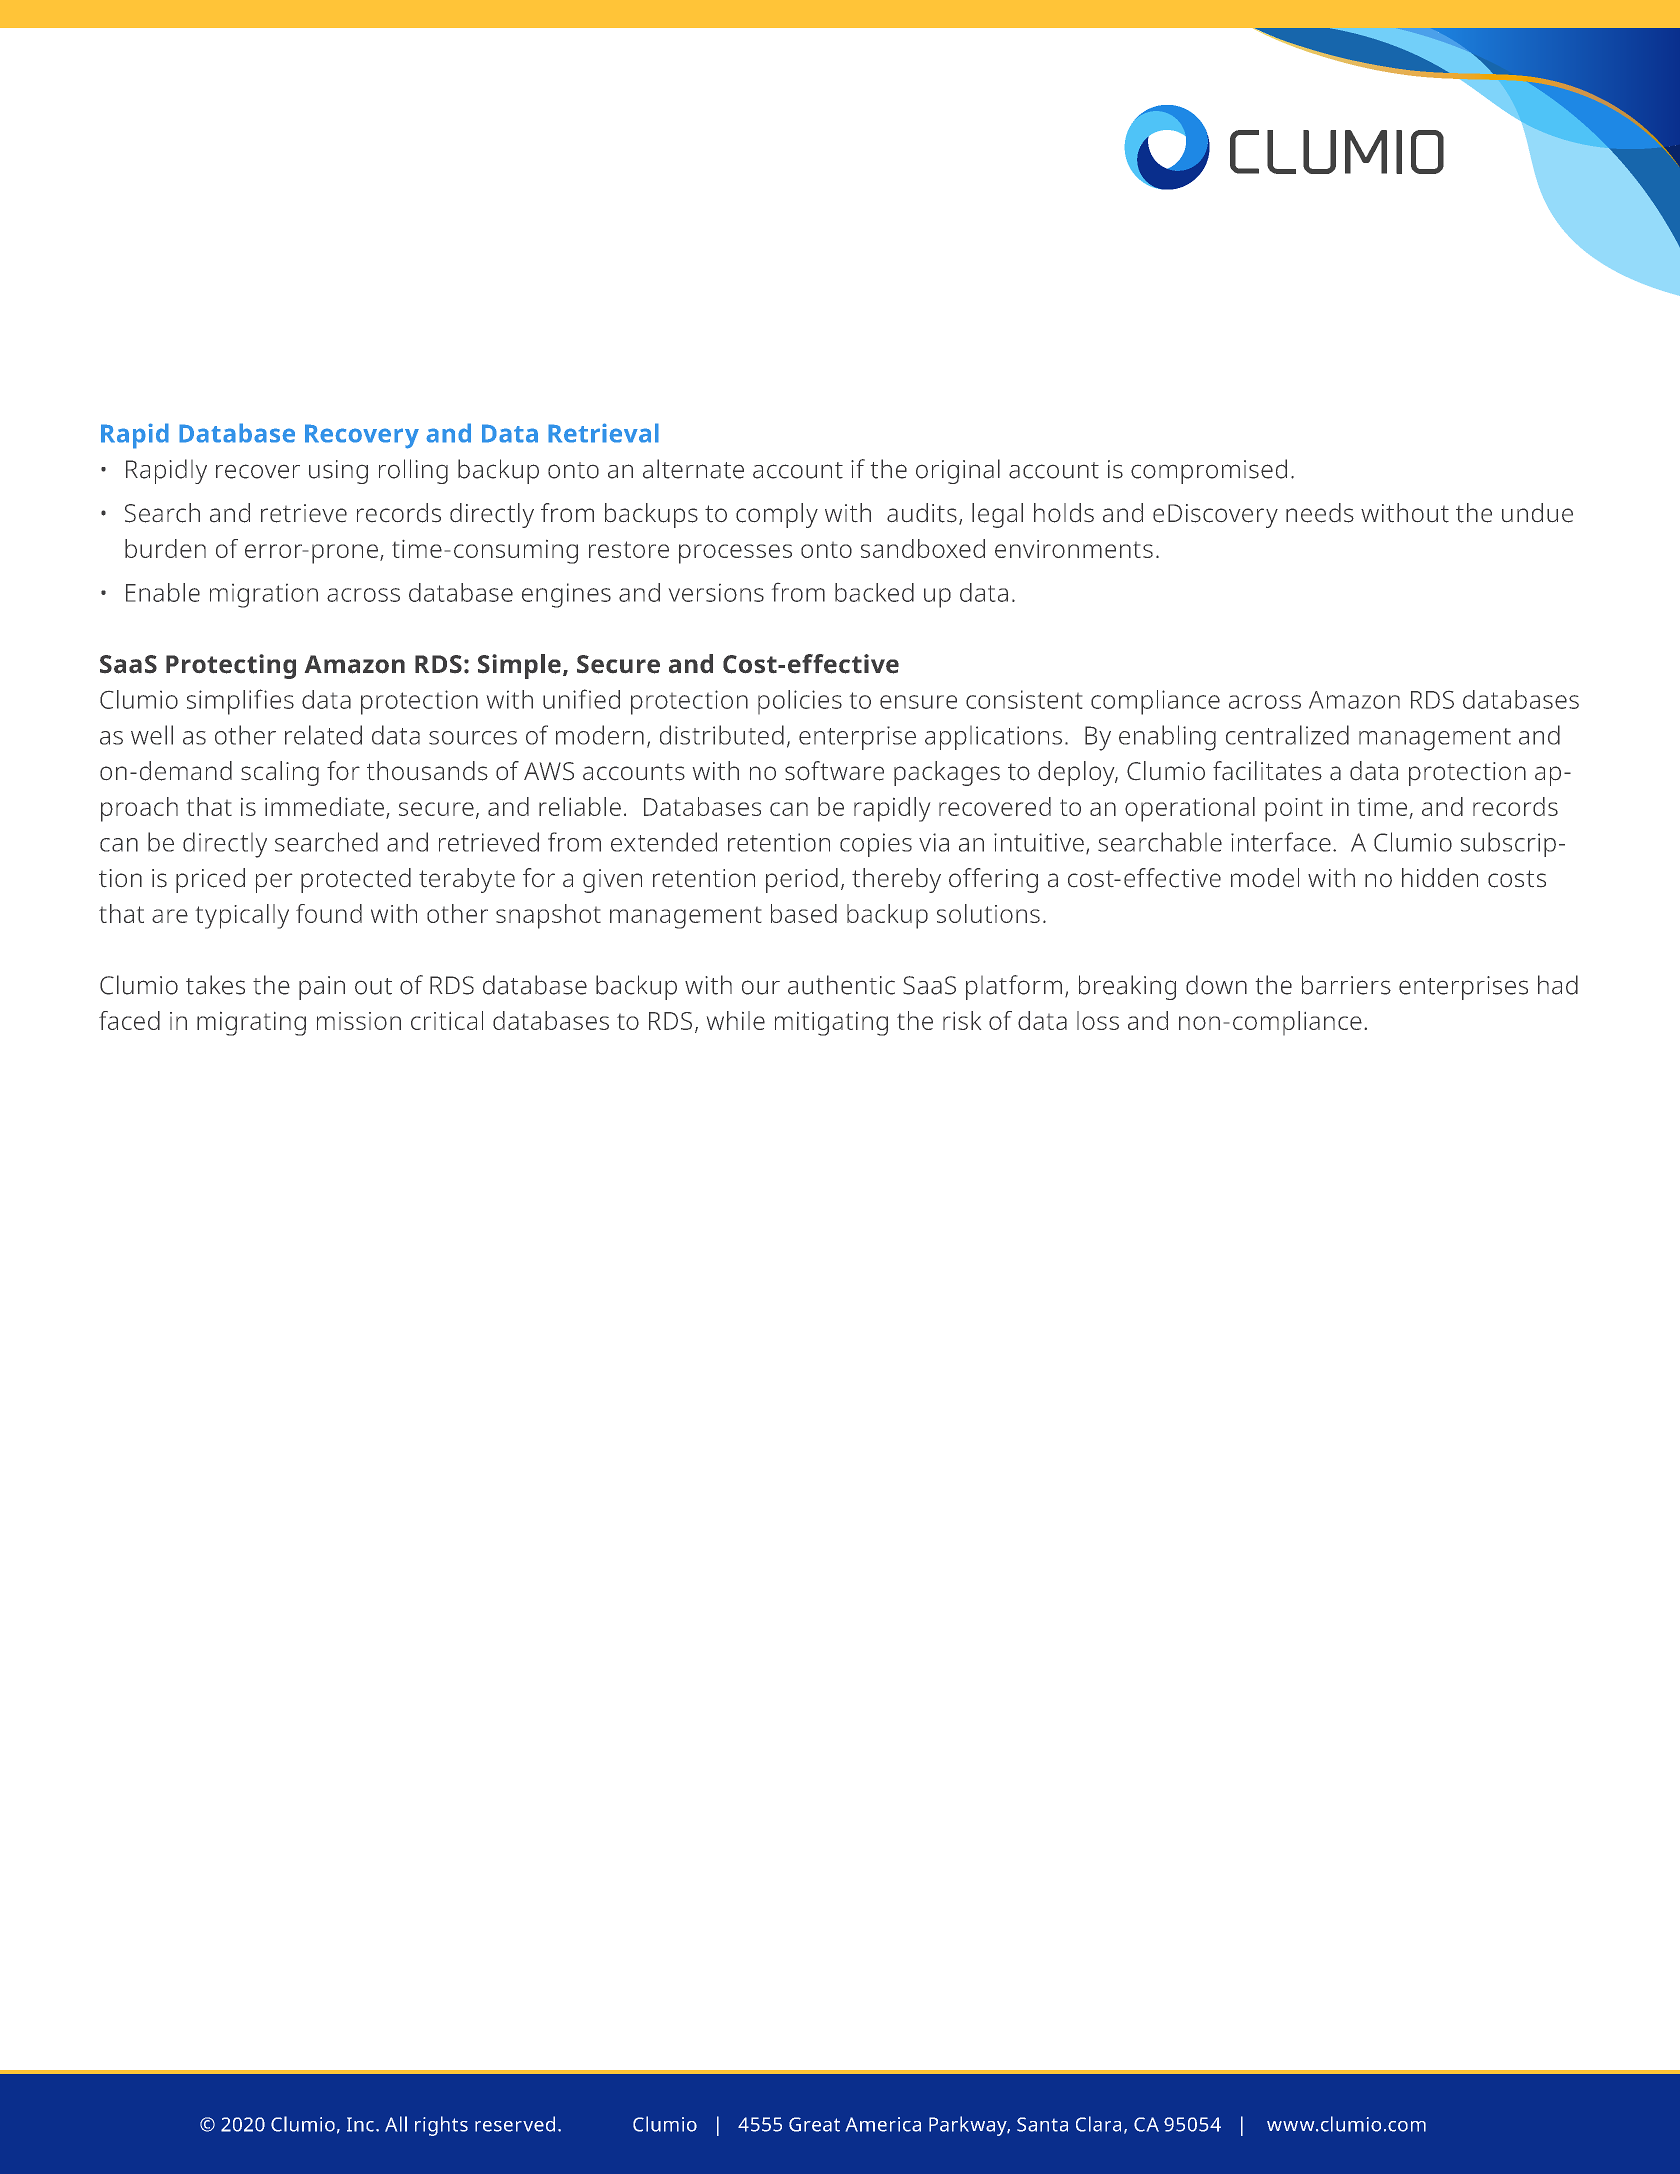 Image resolution: width=1680 pixels, height=2174 pixels. What do you see at coordinates (831, 1024) in the screenshot?
I see `mitigating` at bounding box center [831, 1024].
